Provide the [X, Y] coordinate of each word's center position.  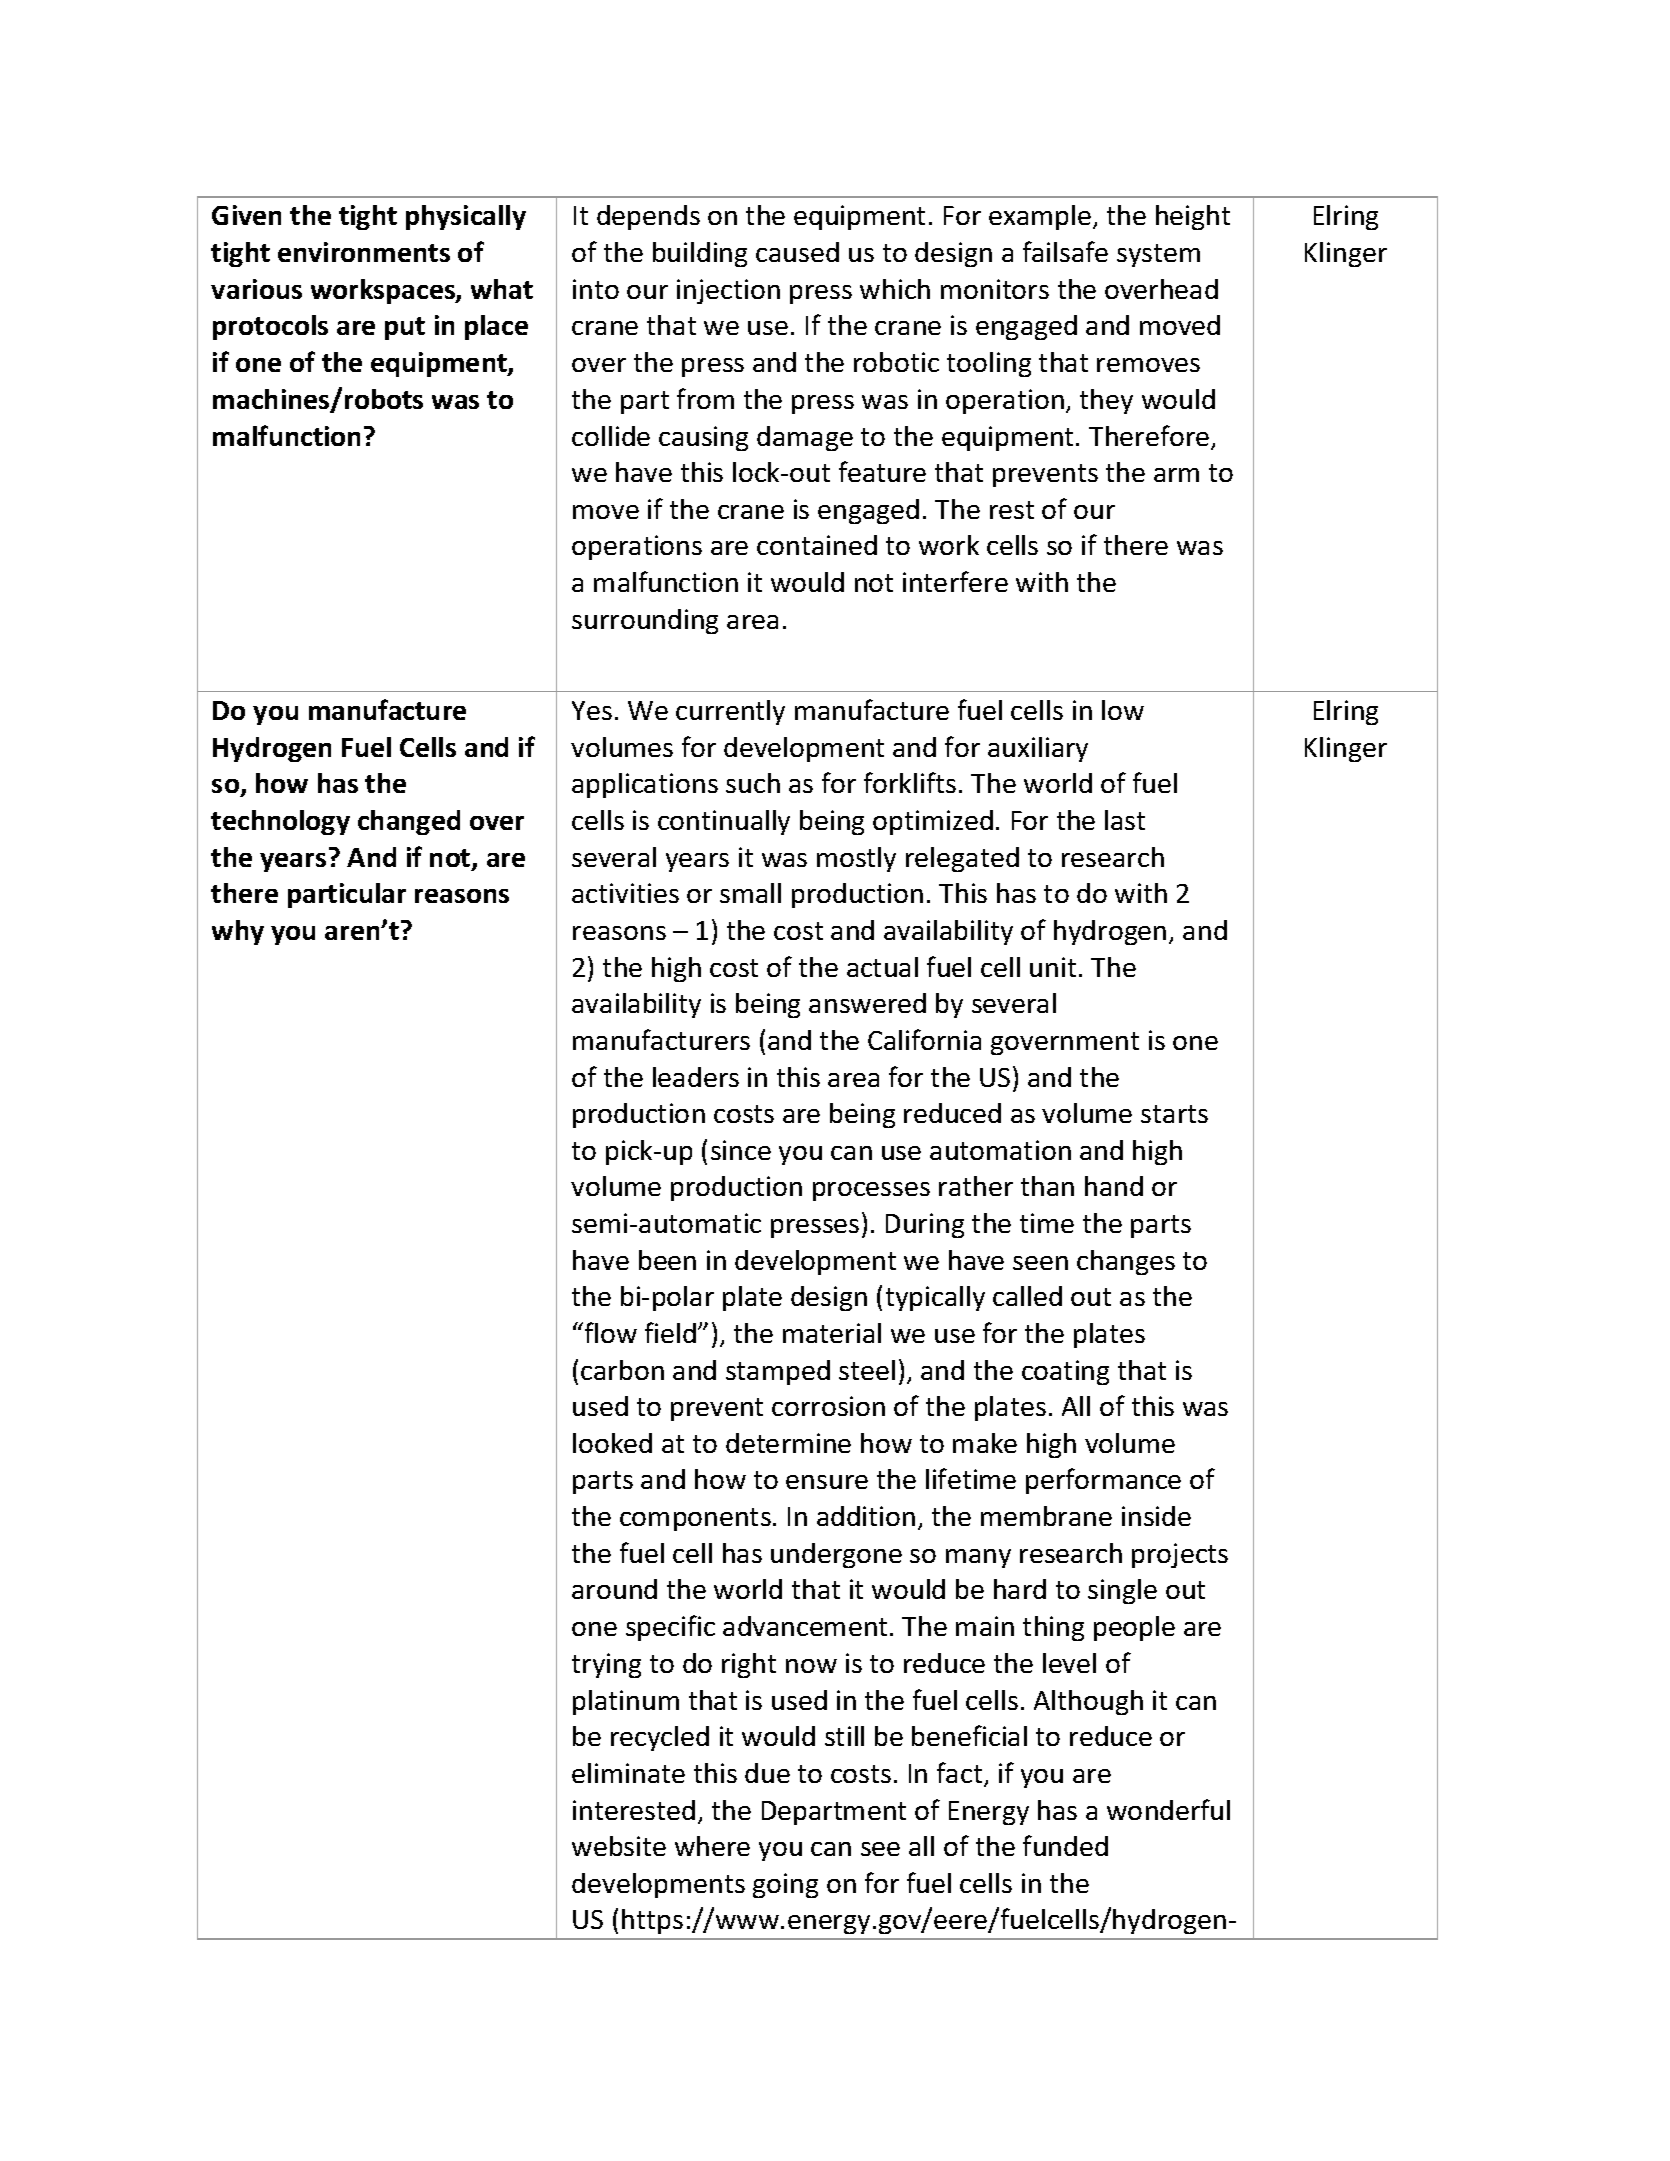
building [700, 254]
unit [1053, 967]
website [619, 1846]
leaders [696, 1077]
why [238, 932]
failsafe [1065, 251]
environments [364, 252]
